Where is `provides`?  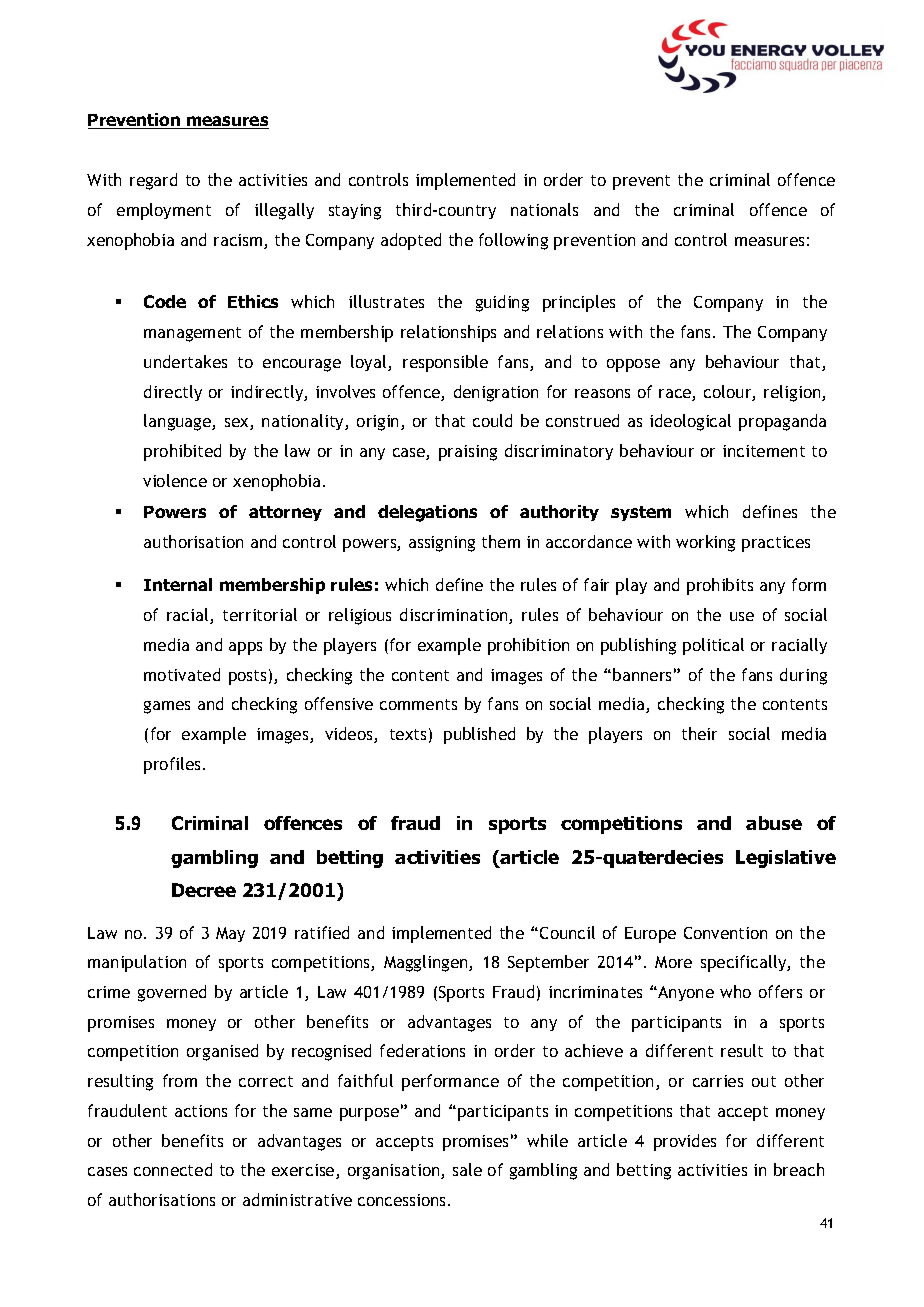
provides is located at coordinates (685, 1142).
